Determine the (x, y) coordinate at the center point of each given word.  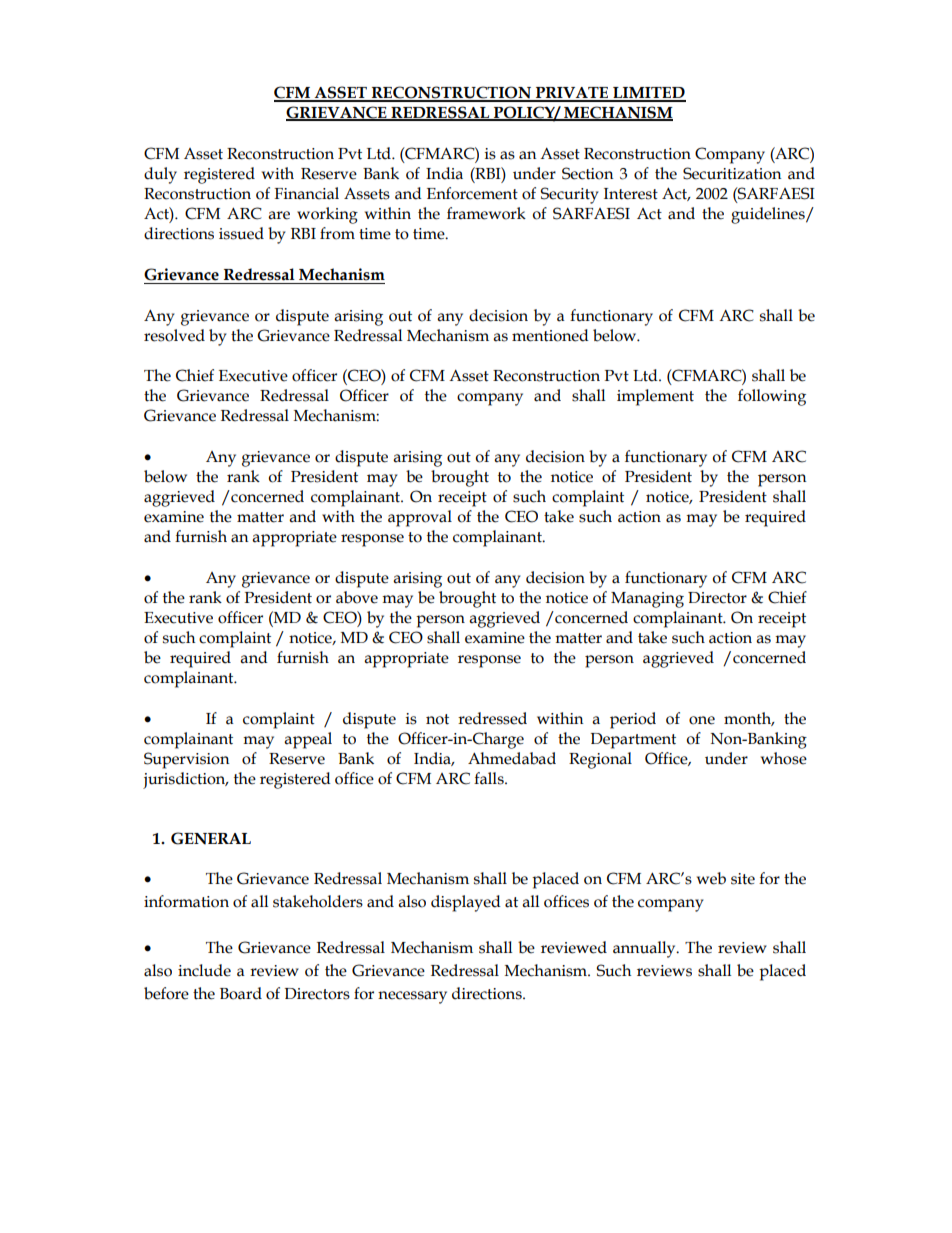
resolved (174, 335)
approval (420, 518)
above (357, 597)
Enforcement (472, 193)
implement (655, 397)
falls (490, 778)
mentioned (550, 335)
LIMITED (648, 94)
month (749, 719)
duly (160, 175)
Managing (647, 600)
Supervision (187, 760)
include (204, 970)
